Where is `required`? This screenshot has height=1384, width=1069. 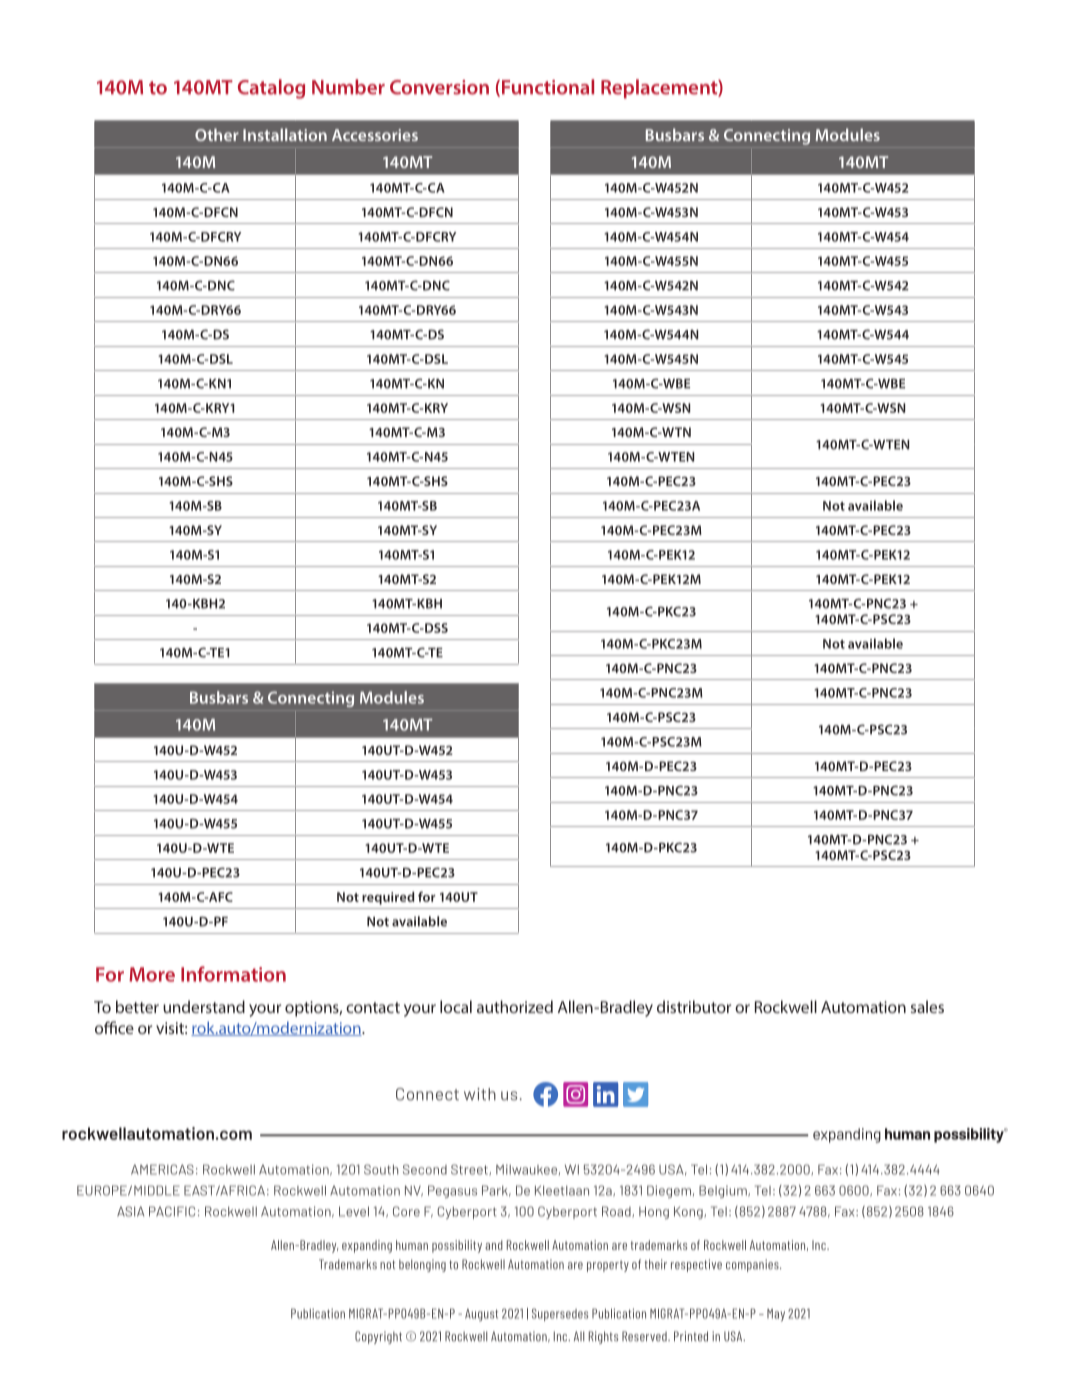 required is located at coordinates (388, 898).
